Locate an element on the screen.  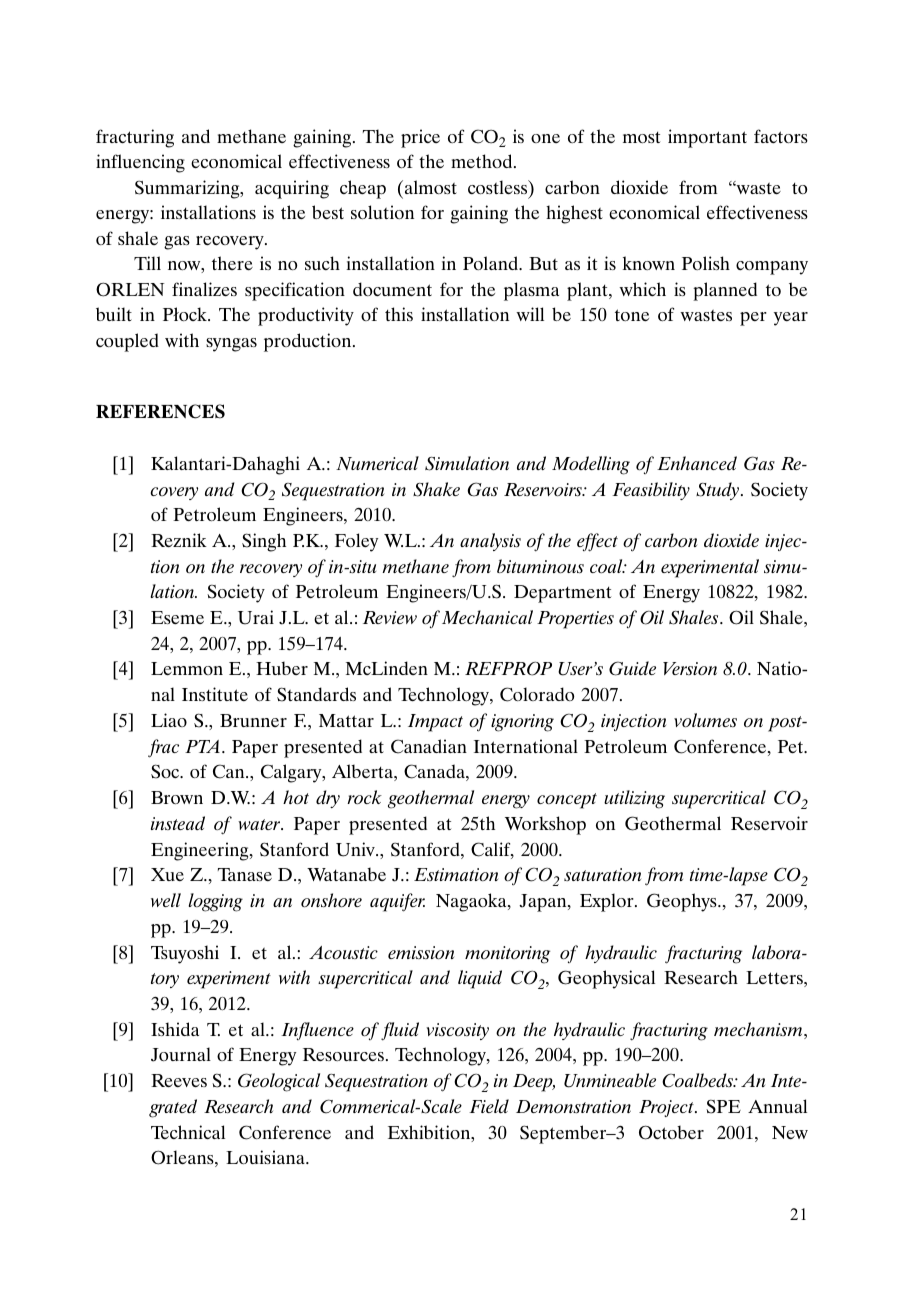
Brown is located at coordinates (177, 797).
